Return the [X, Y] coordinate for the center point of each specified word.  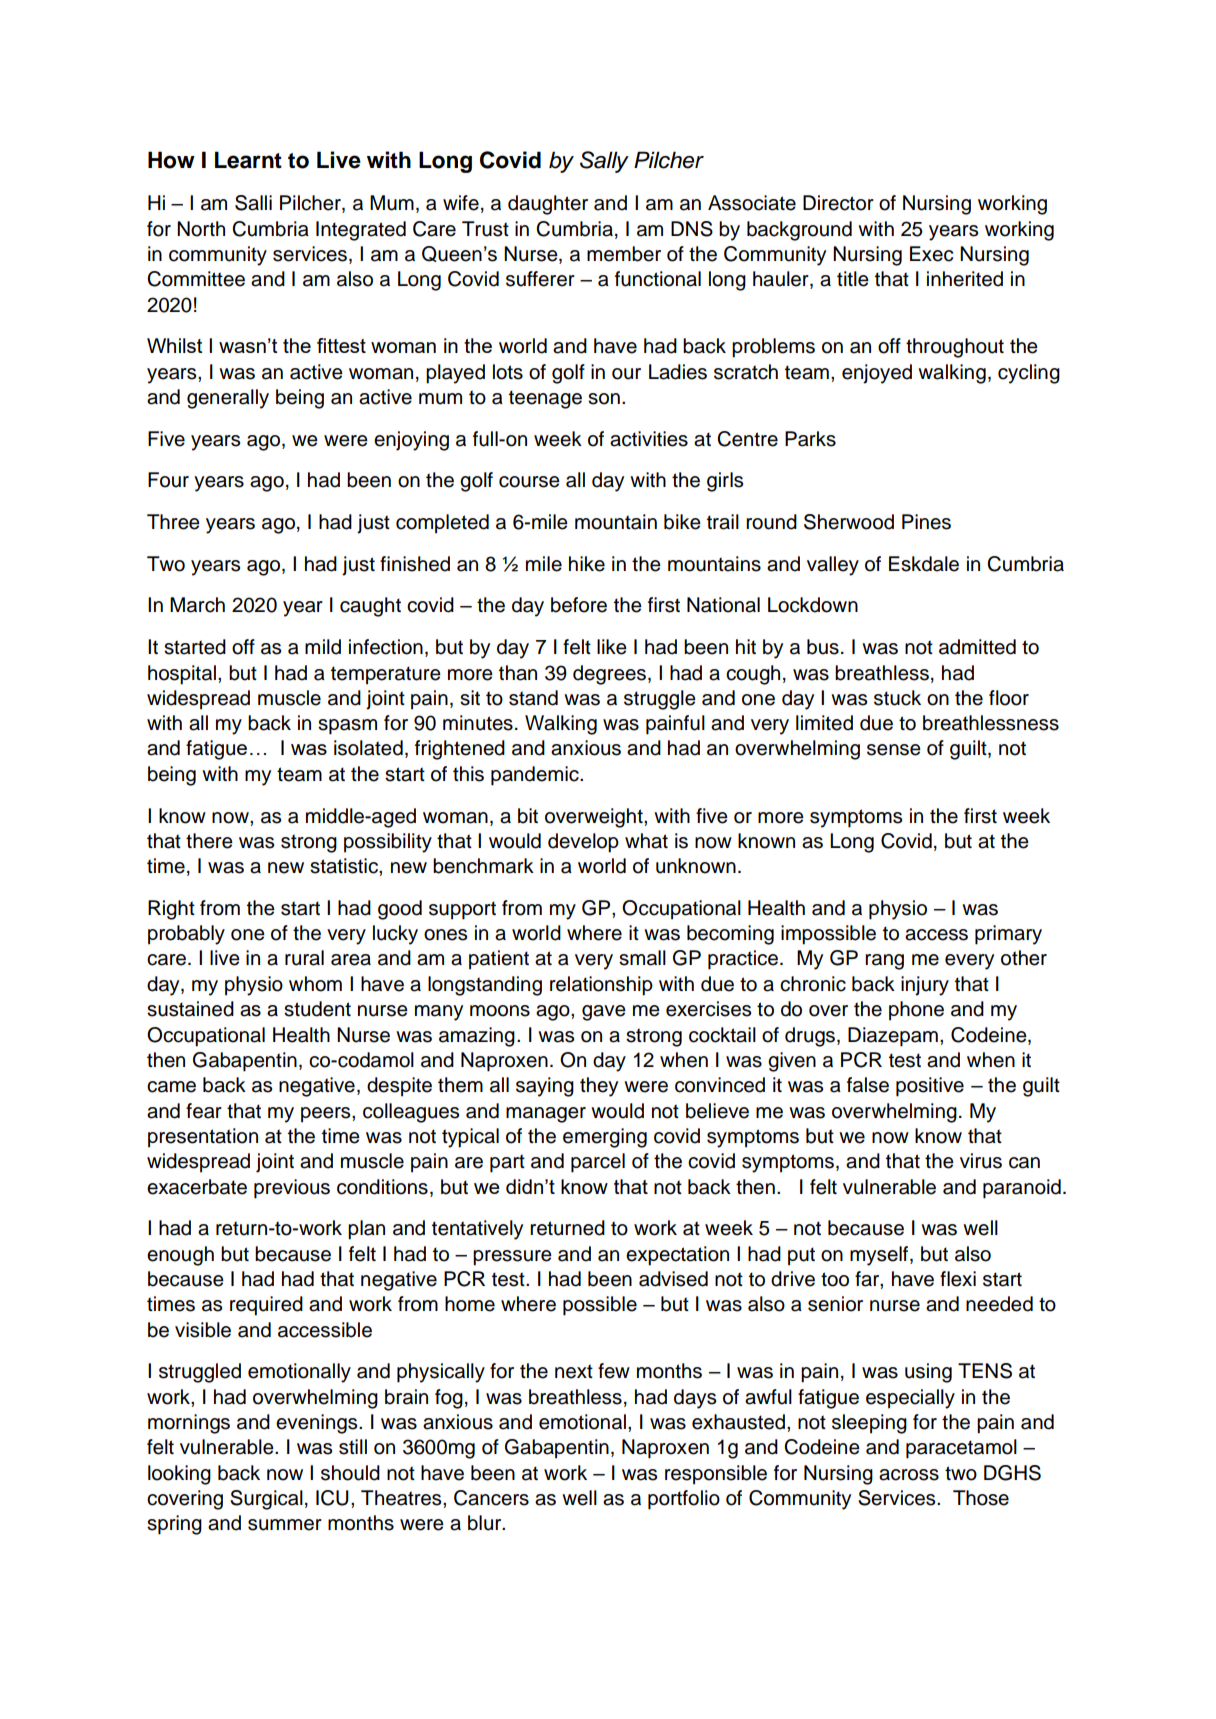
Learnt [248, 160]
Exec [931, 254]
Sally [604, 162]
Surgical [266, 1500]
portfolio [684, 1500]
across [909, 1475]
